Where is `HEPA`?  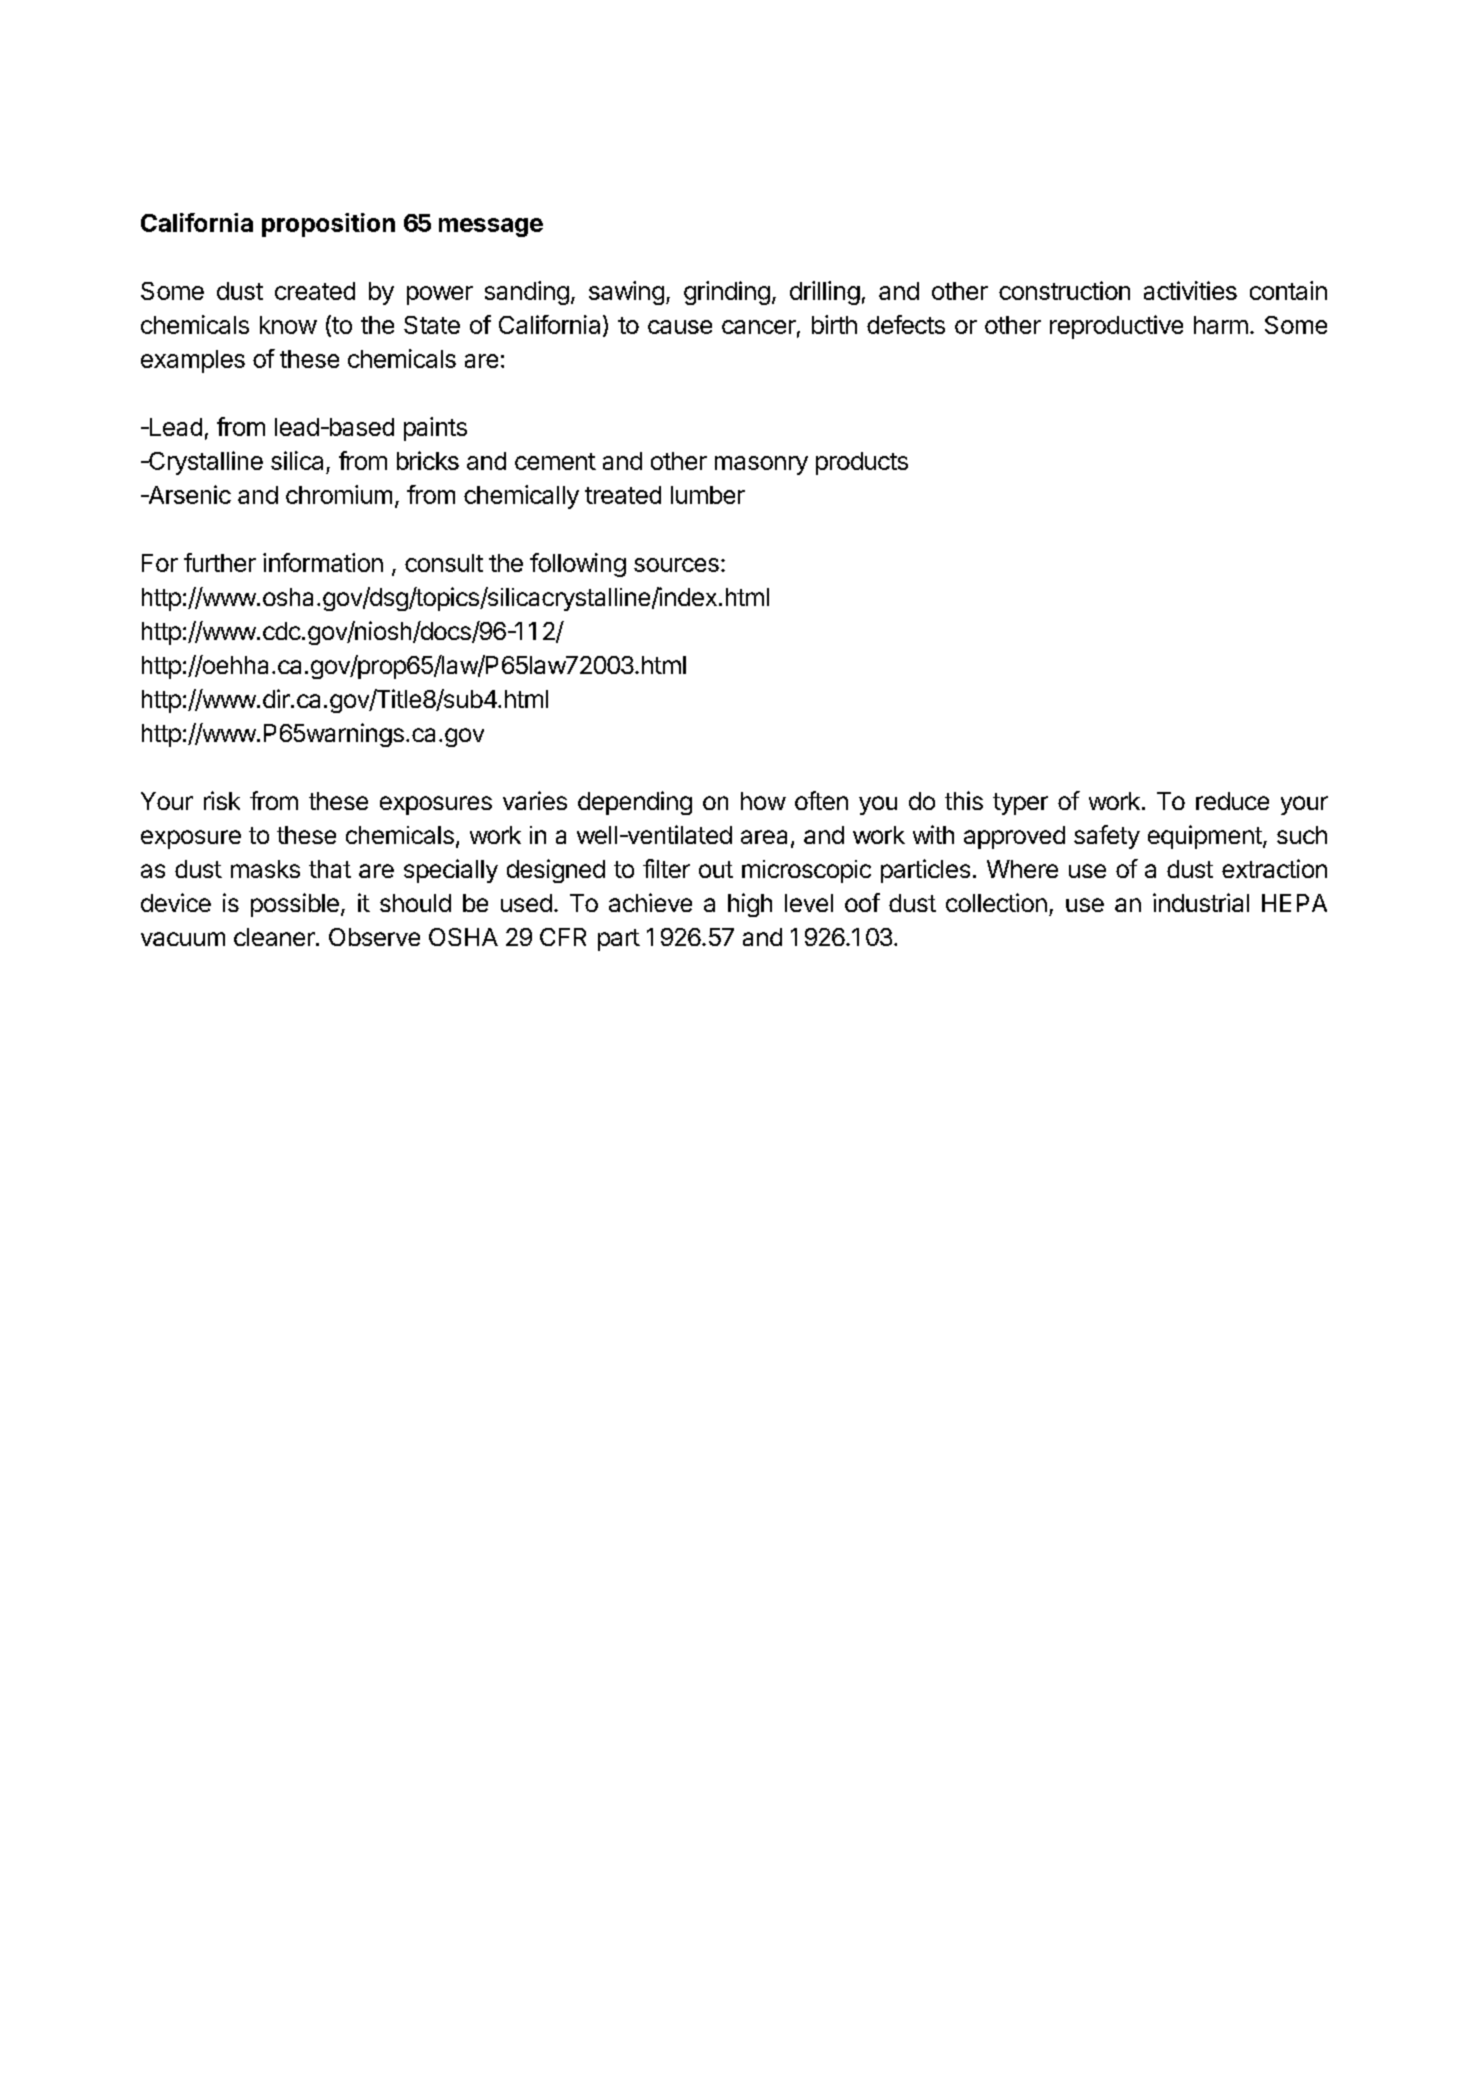
HEPA is located at coordinates (1294, 903).
